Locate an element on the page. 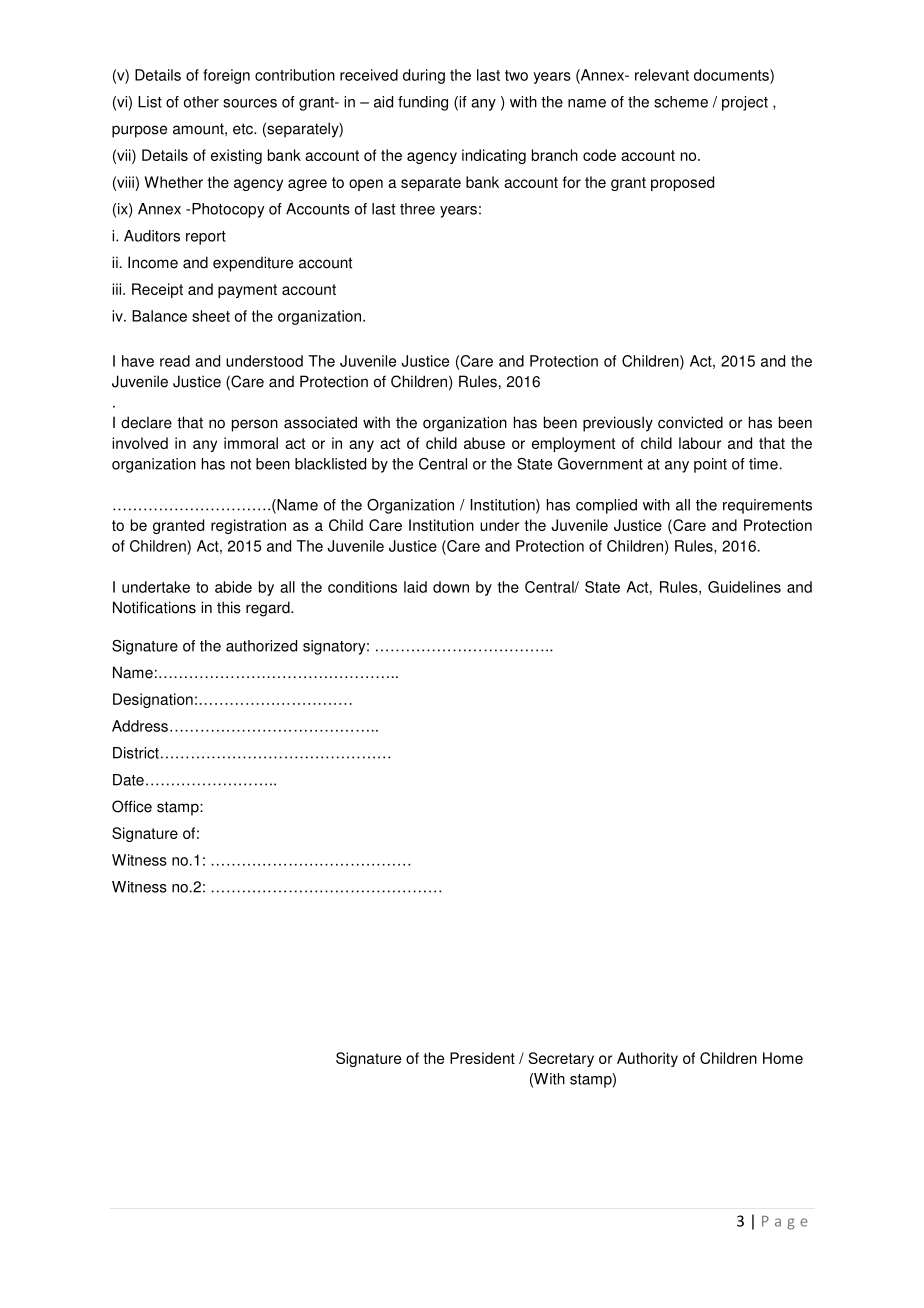 The image size is (924, 1308). funding is located at coordinates (423, 103).
